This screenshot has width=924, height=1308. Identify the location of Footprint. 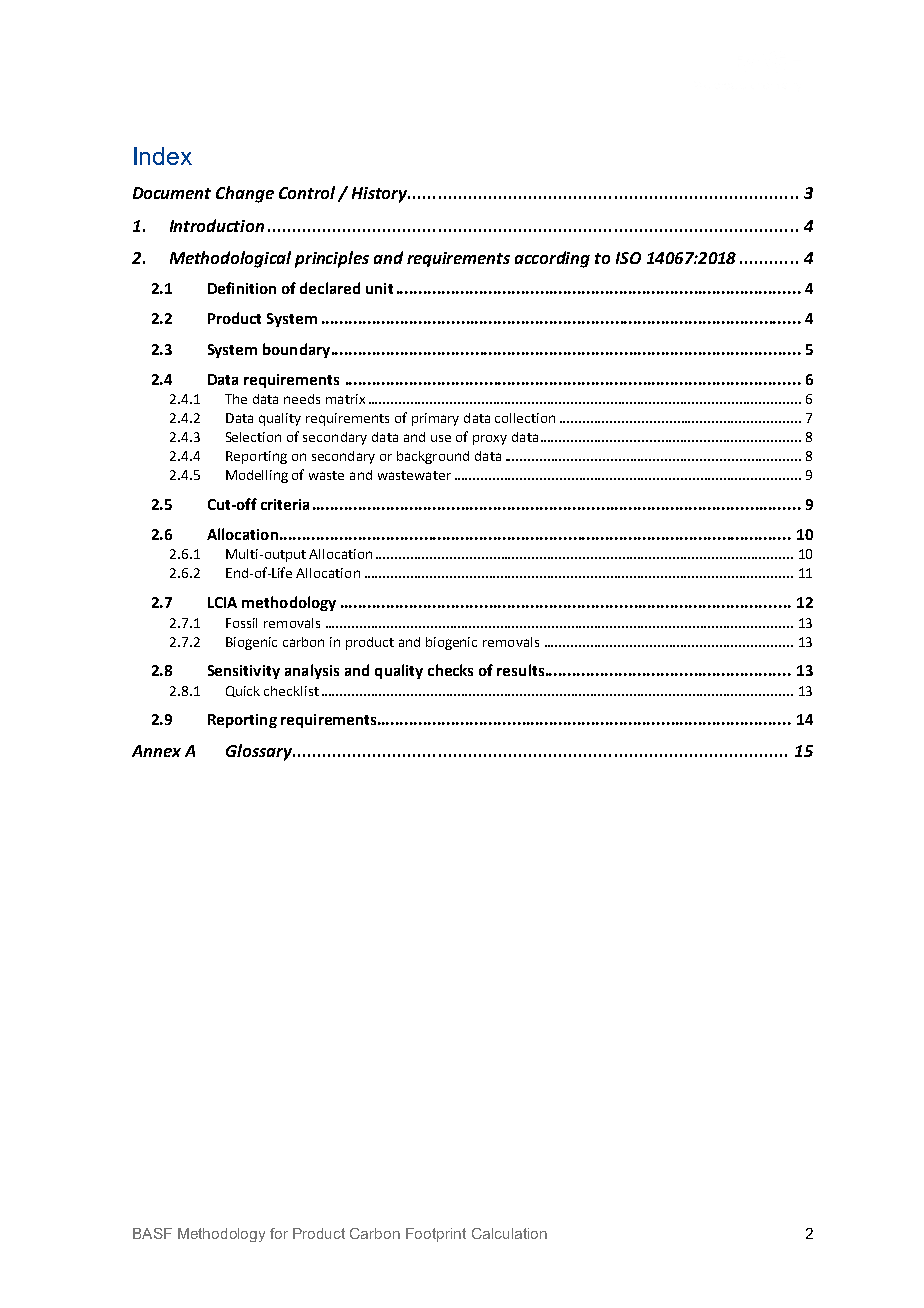
(436, 1235).
